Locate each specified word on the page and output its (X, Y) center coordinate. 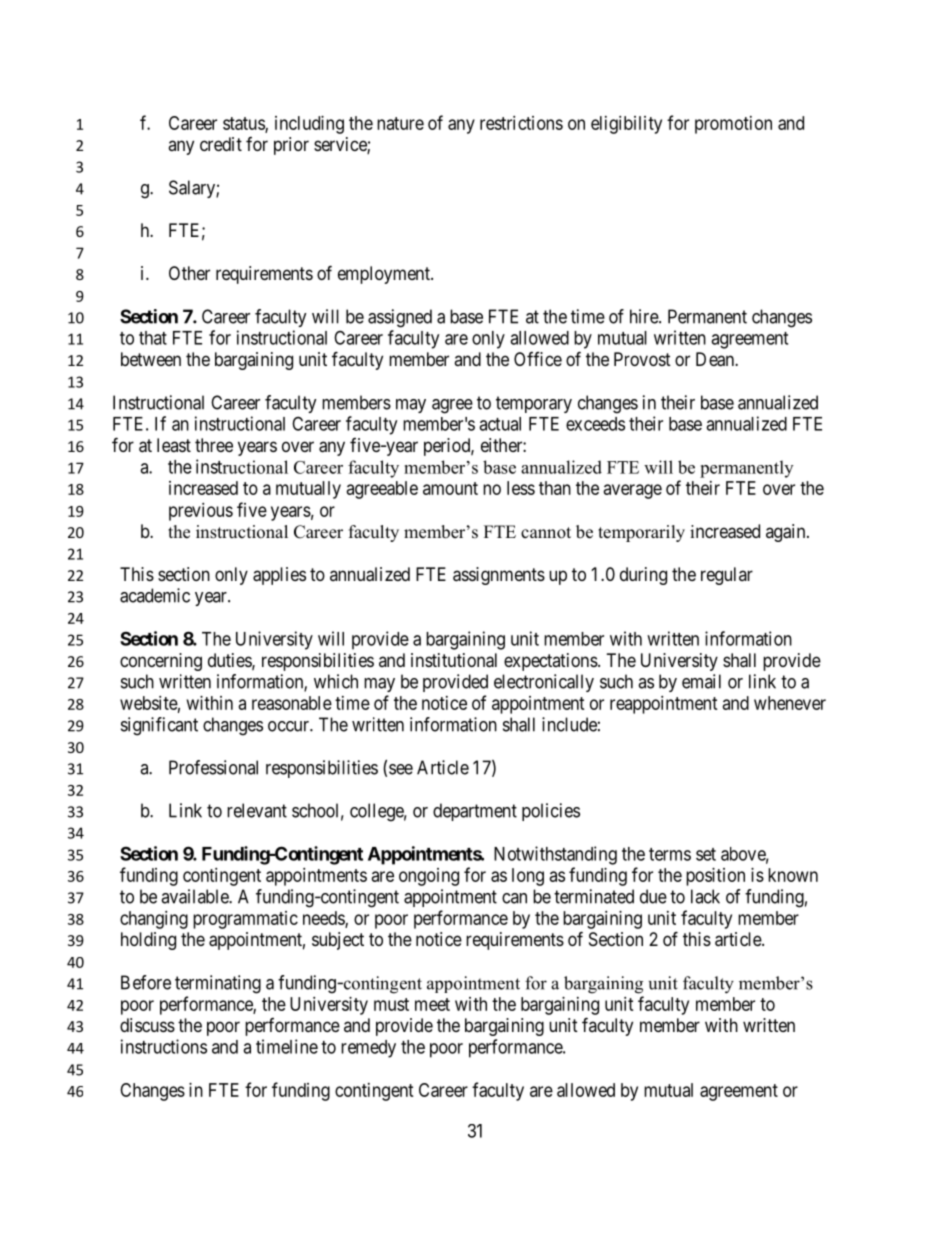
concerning (161, 662)
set (706, 854)
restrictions (521, 123)
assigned (400, 318)
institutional (454, 660)
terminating (218, 984)
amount (450, 488)
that (153, 338)
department (475, 812)
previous (201, 512)
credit (221, 144)
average (633, 491)
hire (645, 316)
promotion (733, 125)
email (701, 681)
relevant (257, 810)
